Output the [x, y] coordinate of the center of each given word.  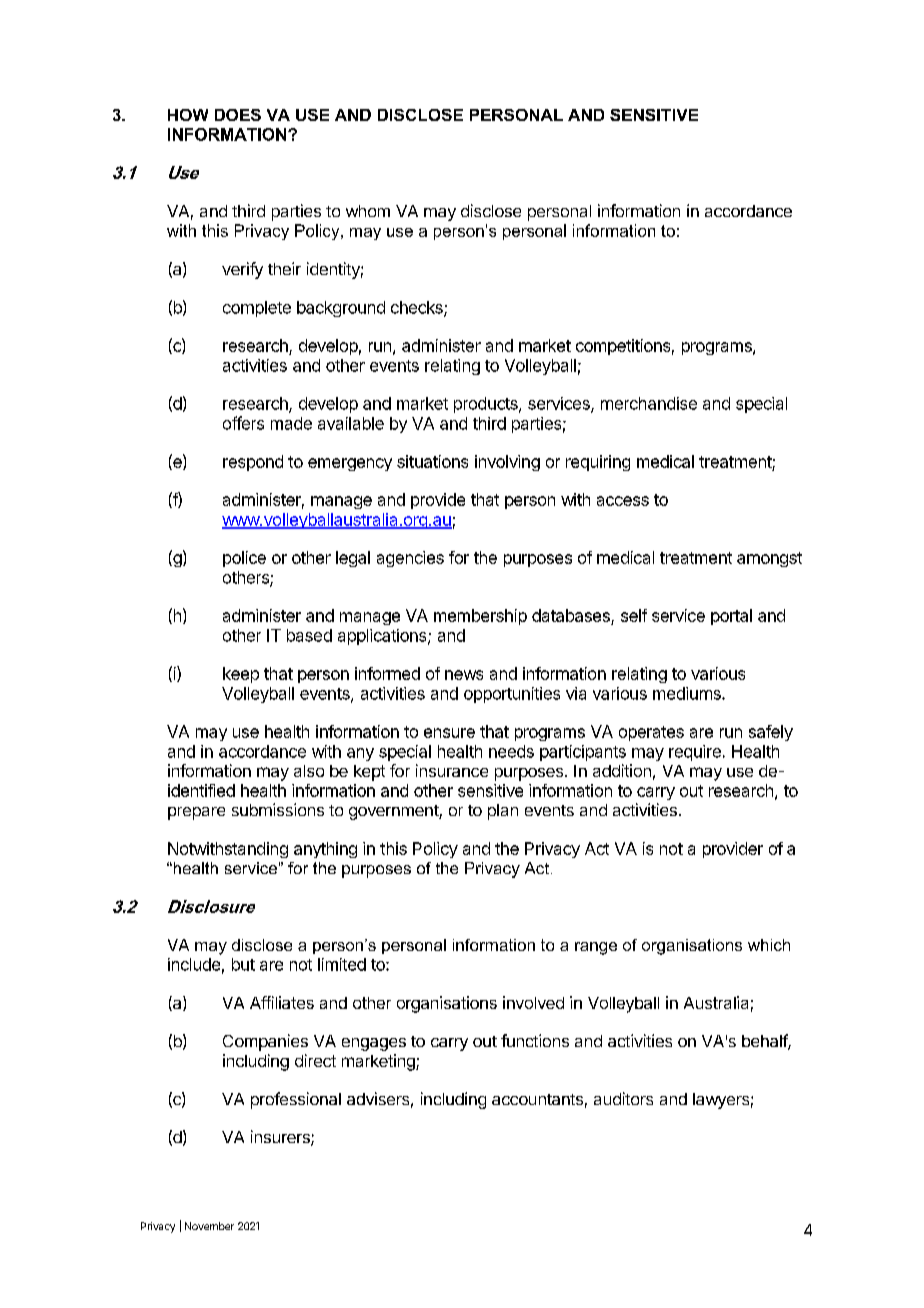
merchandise [649, 403]
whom [368, 211]
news [464, 675]
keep [241, 675]
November [209, 1226]
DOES [238, 115]
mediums [688, 693]
